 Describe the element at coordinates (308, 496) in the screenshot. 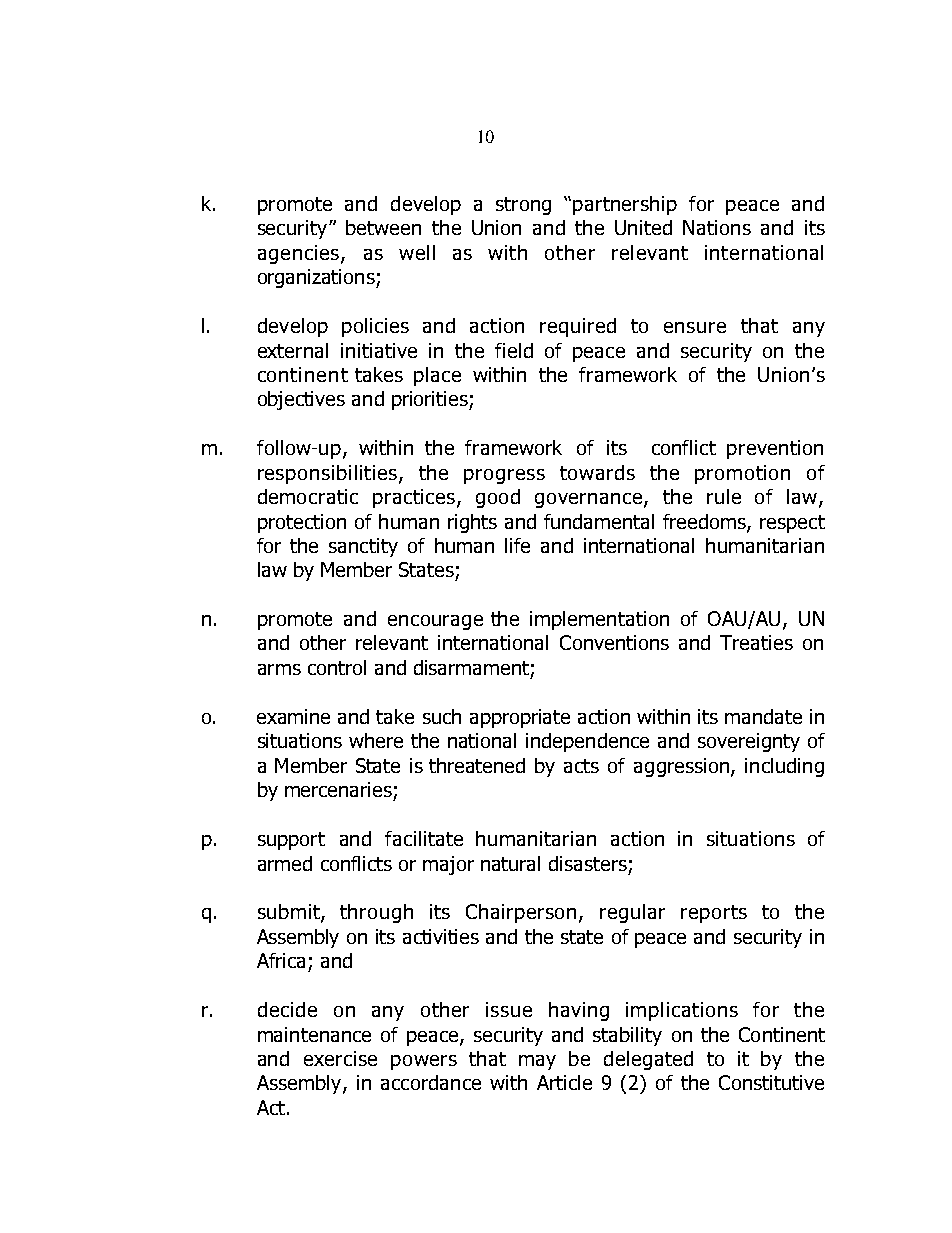

I see `democratic` at that location.
